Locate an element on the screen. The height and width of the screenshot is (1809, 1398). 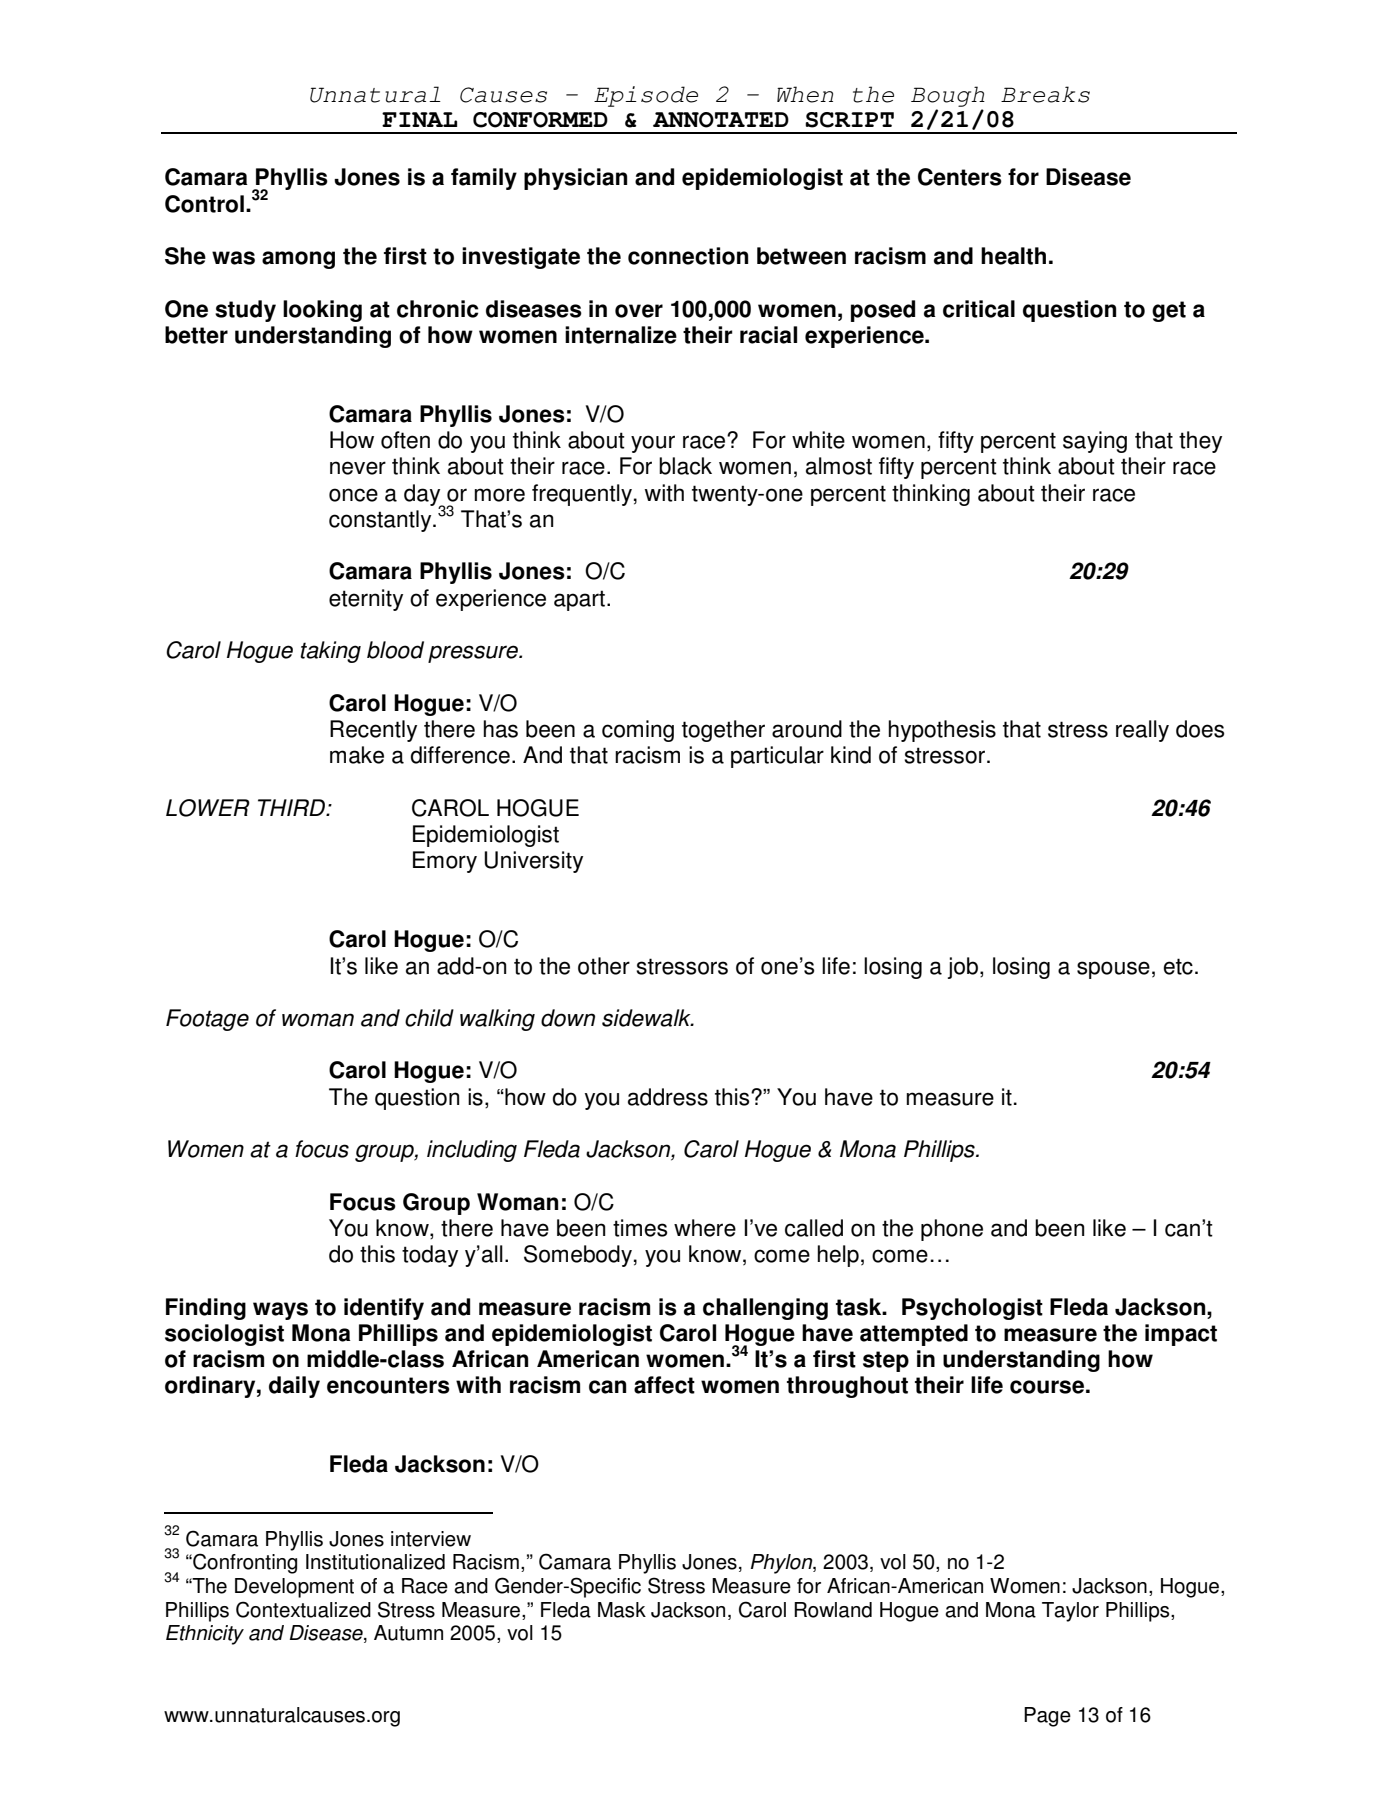
Mask is located at coordinates (622, 1610).
